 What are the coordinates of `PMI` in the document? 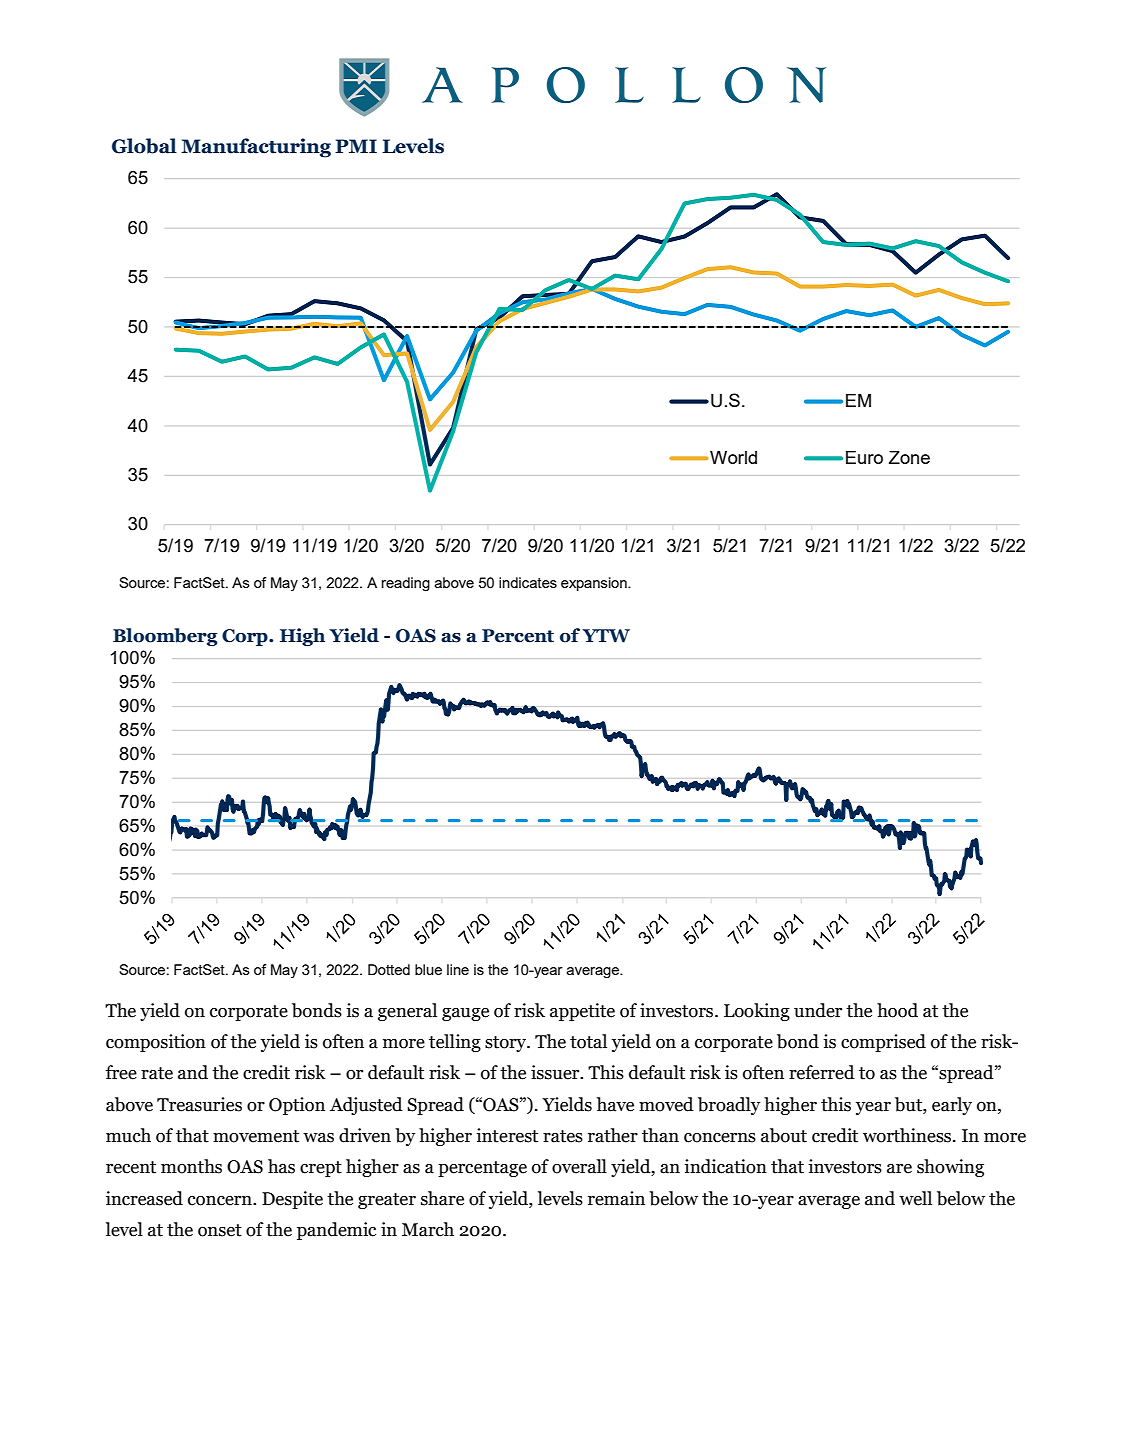 It's located at (356, 146).
